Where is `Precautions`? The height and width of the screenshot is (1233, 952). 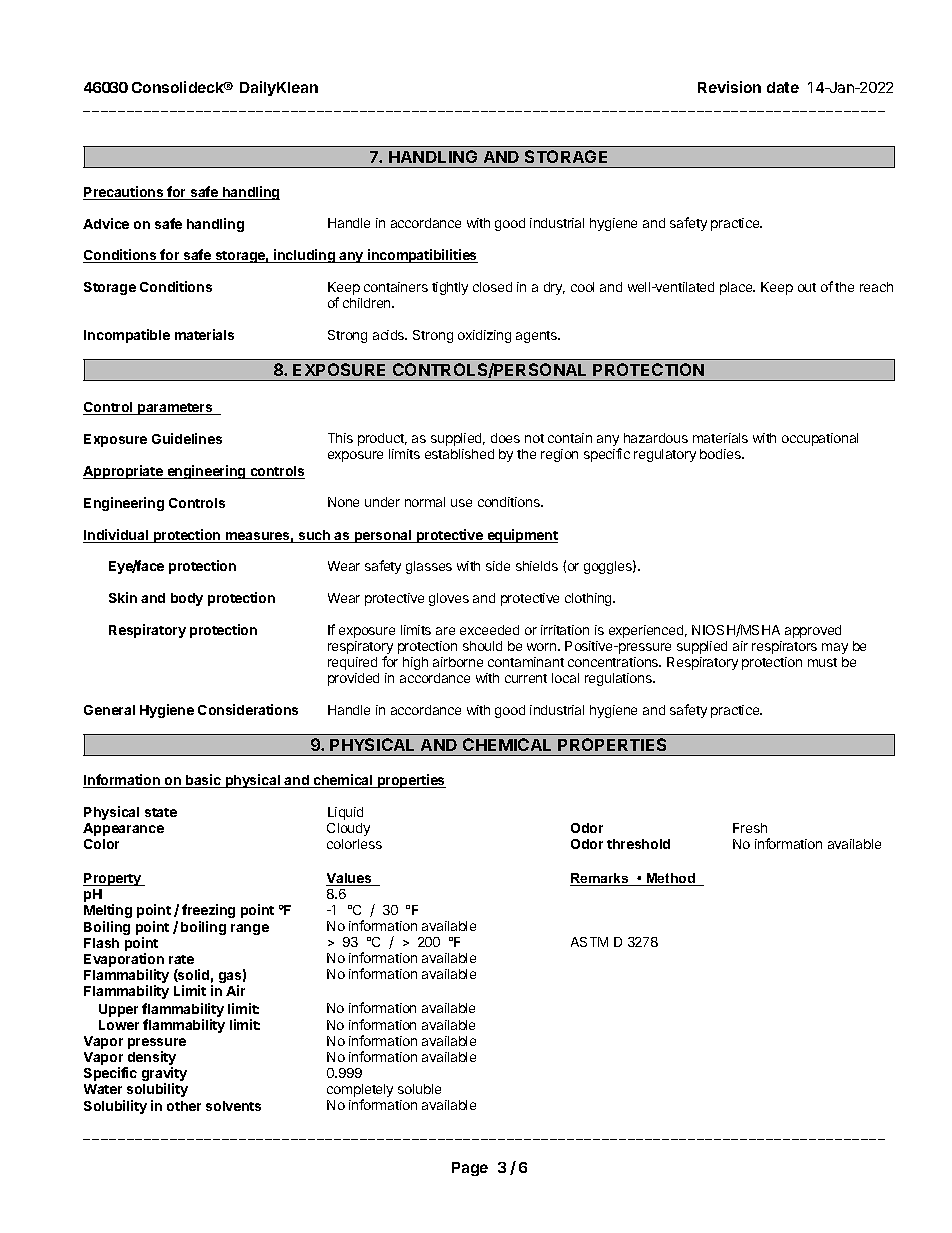
Precautions is located at coordinates (124, 193).
